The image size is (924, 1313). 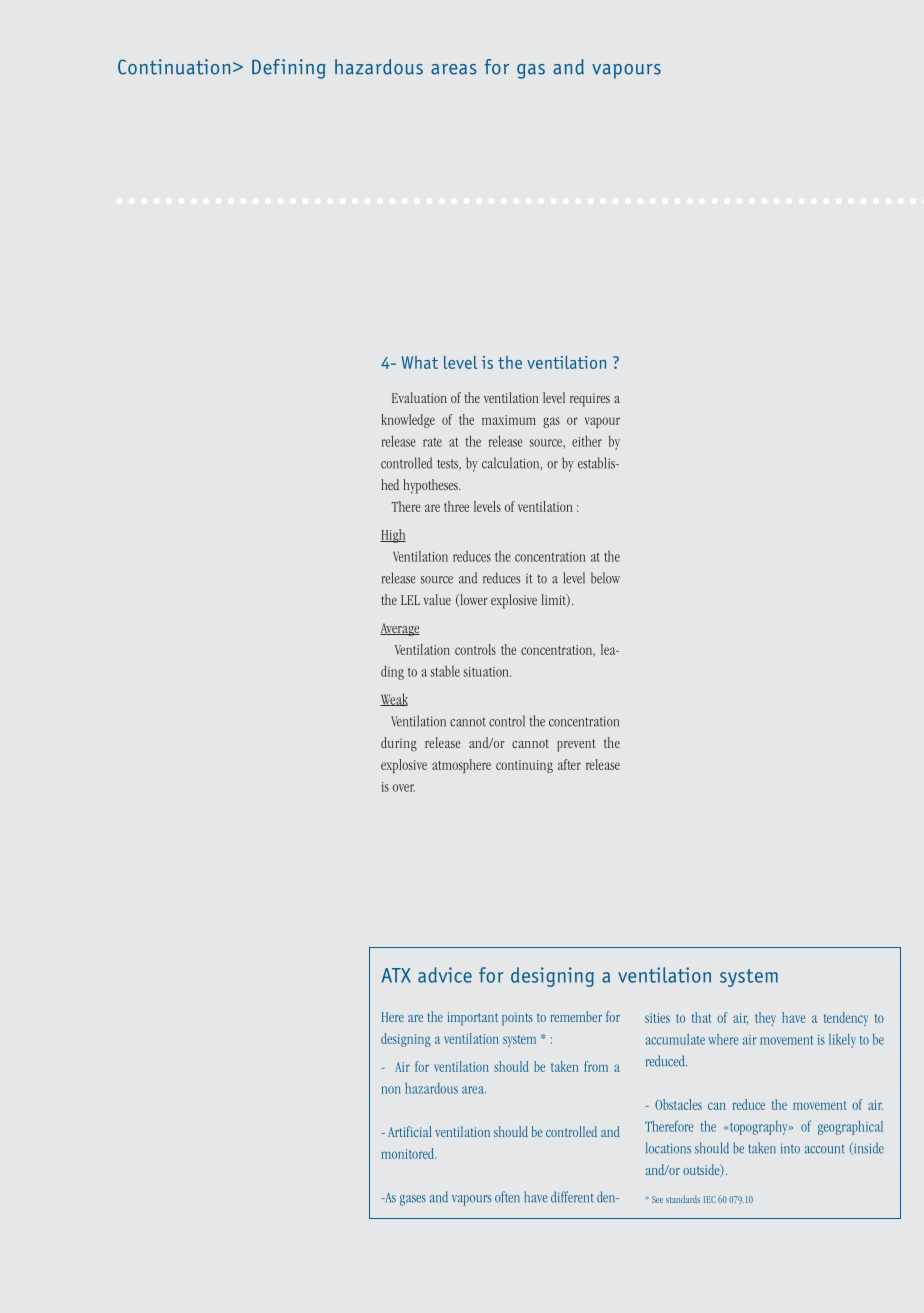 What do you see at coordinates (174, 67) in the screenshot?
I see `Continuation` at bounding box center [174, 67].
